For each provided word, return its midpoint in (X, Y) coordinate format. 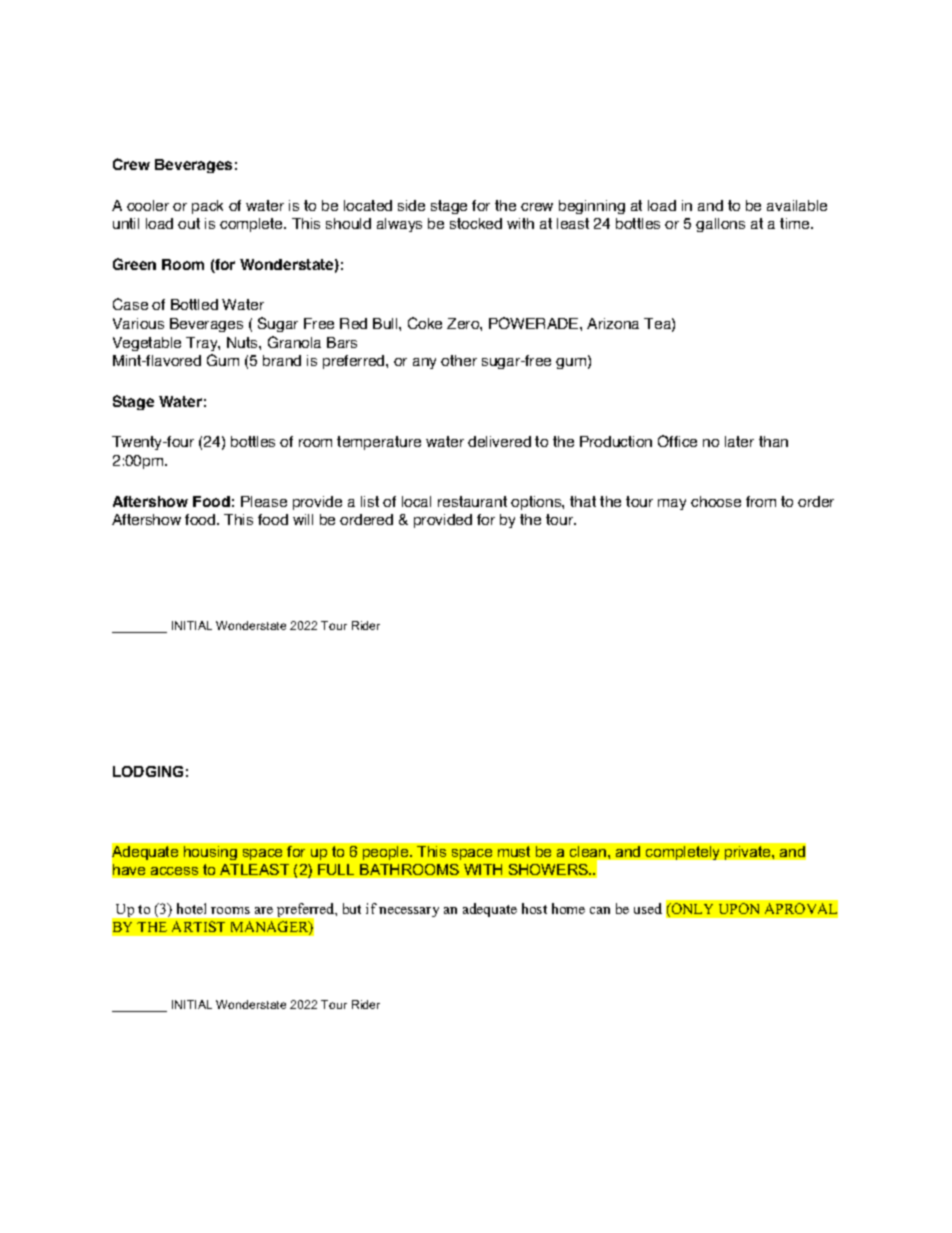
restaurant (472, 501)
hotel (191, 908)
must (514, 851)
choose (716, 501)
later (739, 441)
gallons (720, 225)
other (459, 360)
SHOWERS (549, 869)
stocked (476, 223)
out (189, 223)
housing (210, 853)
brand (282, 360)
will (303, 519)
